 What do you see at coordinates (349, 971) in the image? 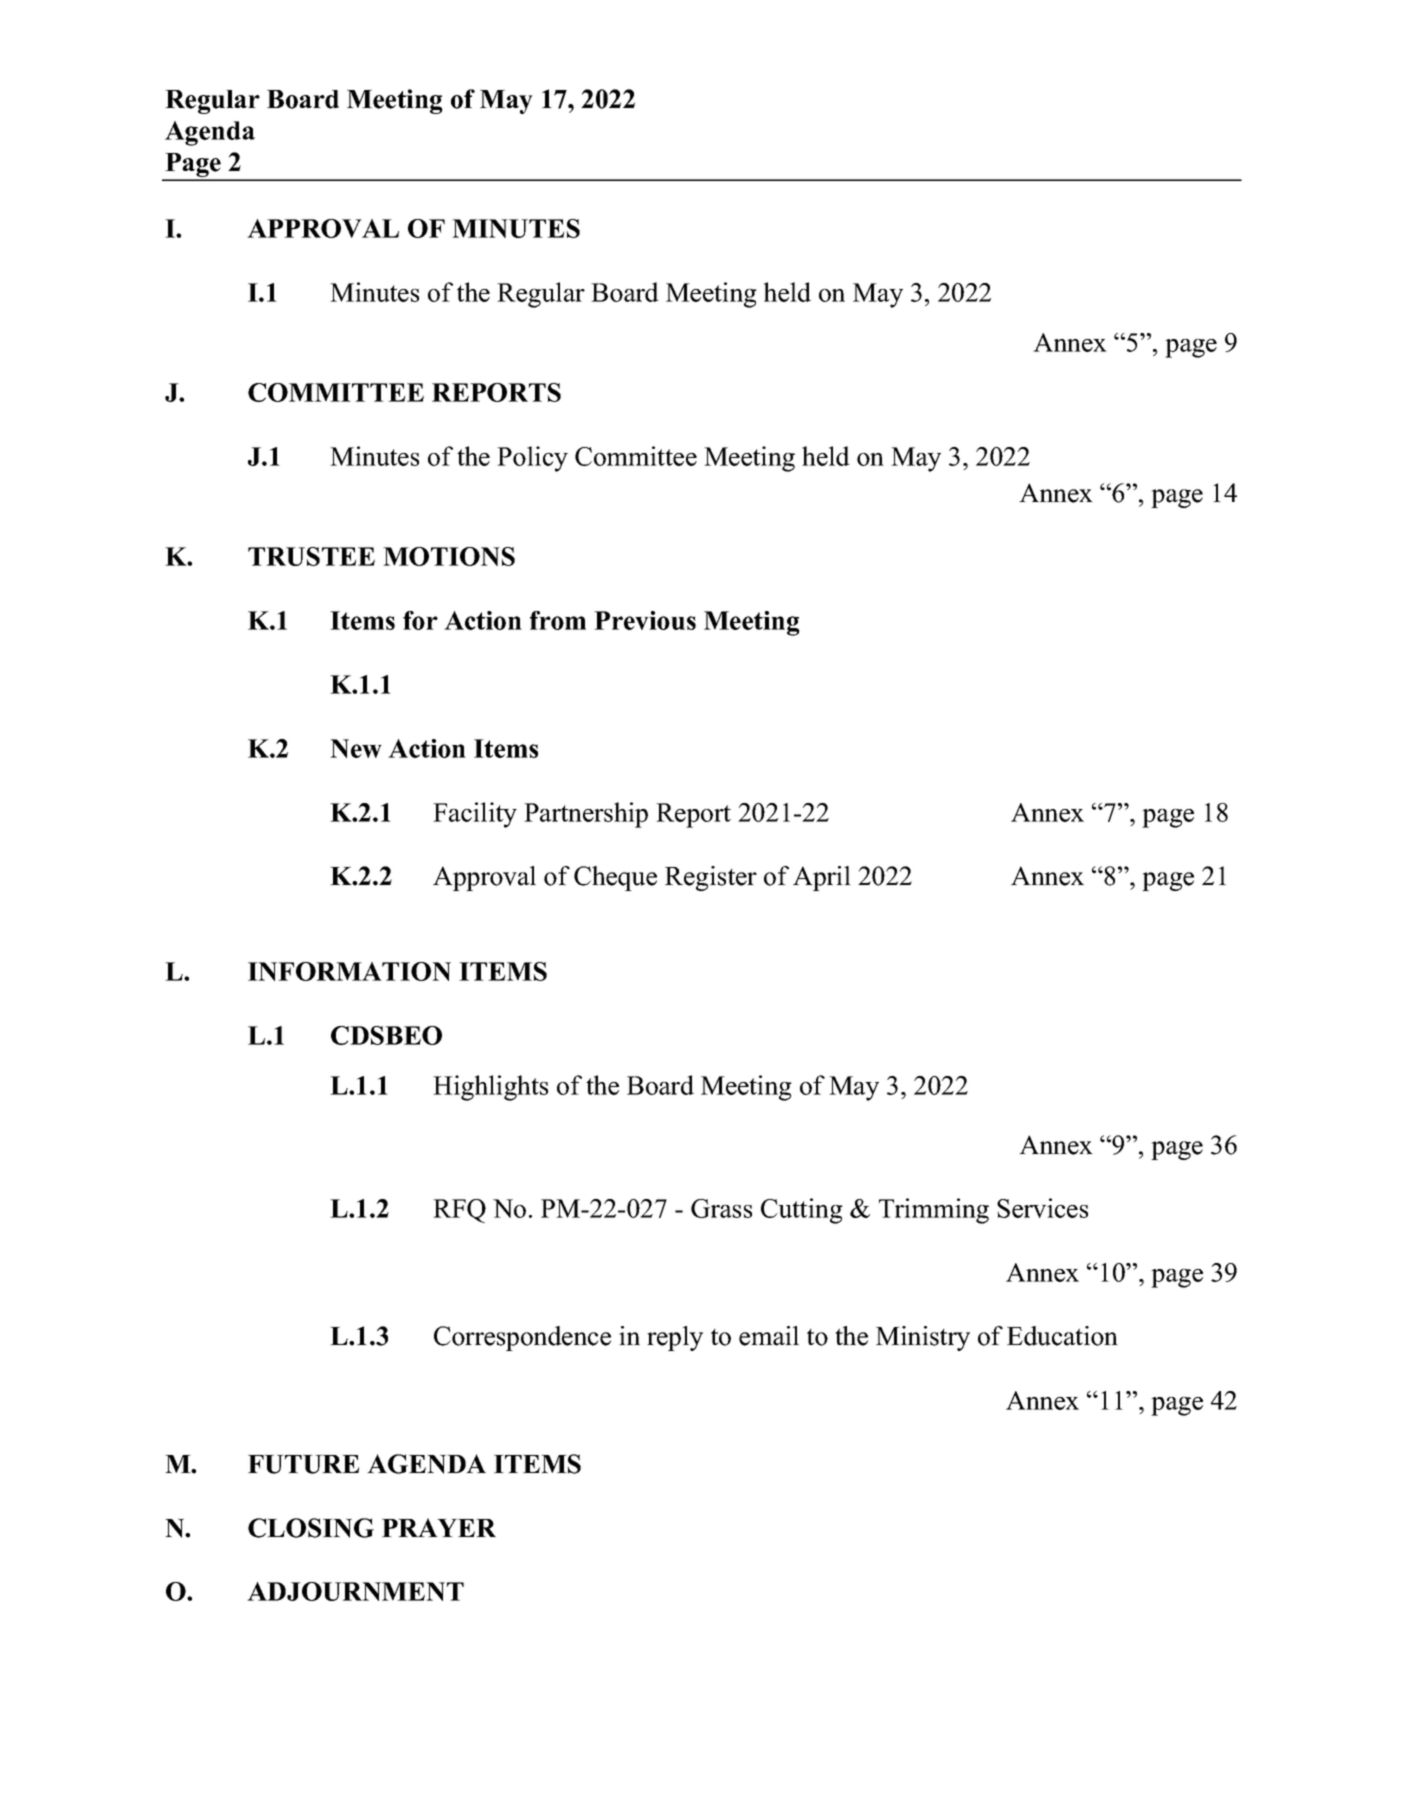
I see `INFORMATION` at bounding box center [349, 971].
